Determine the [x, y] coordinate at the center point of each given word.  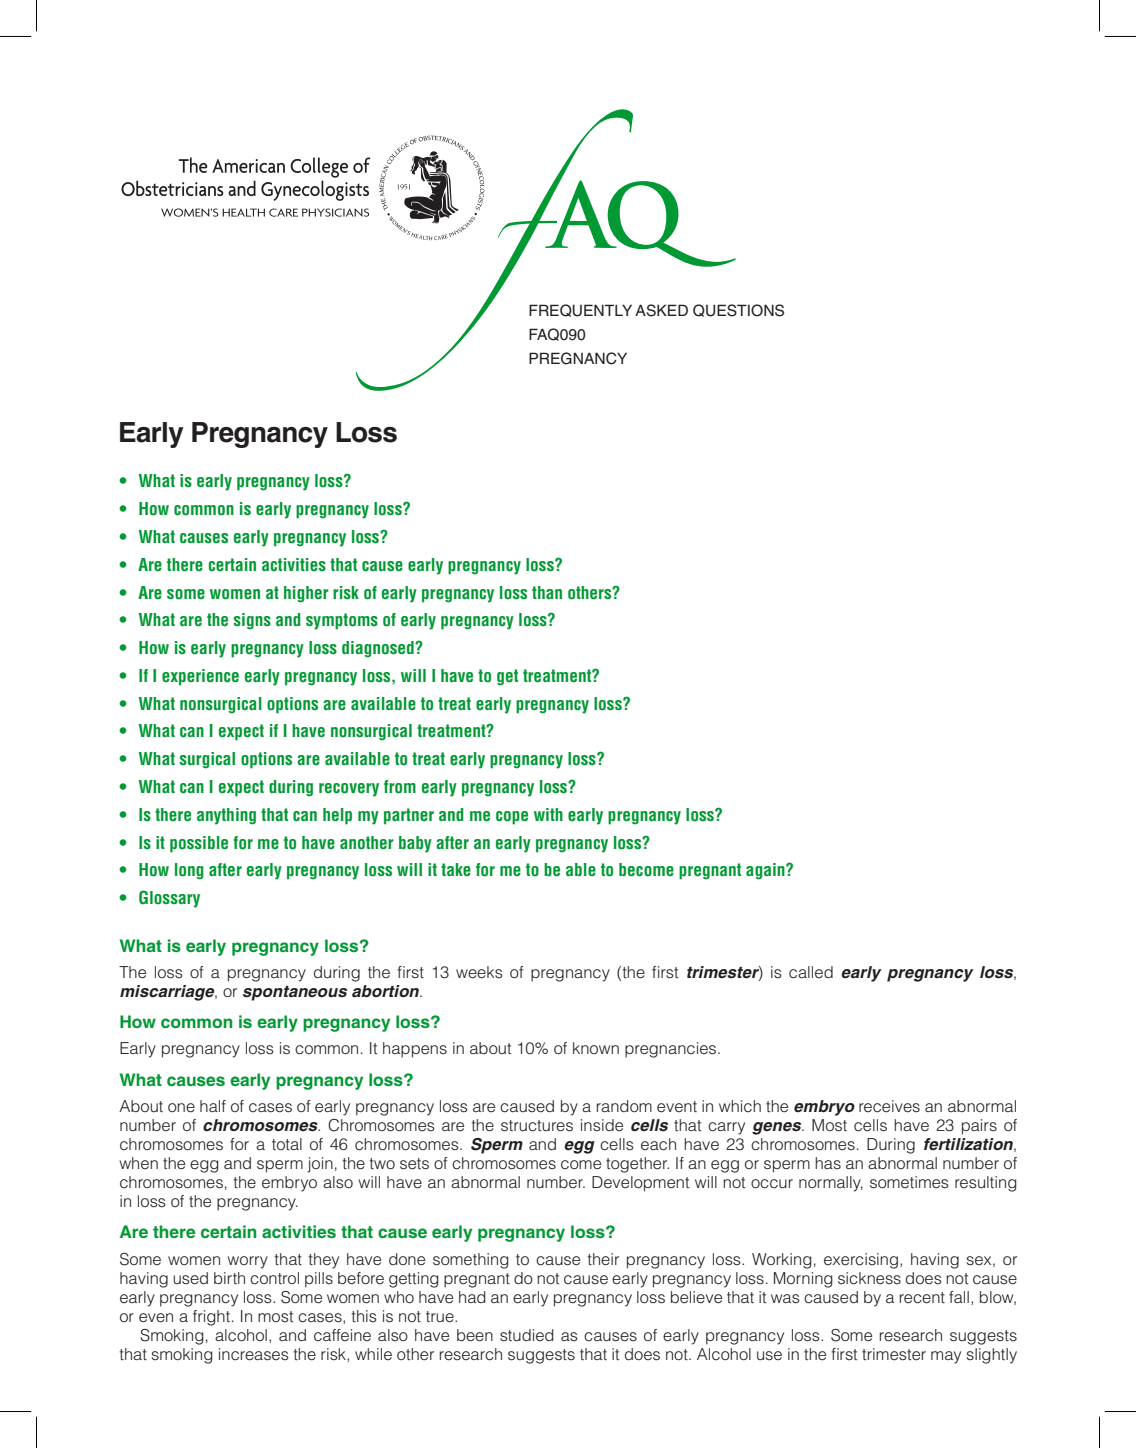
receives [889, 1106]
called [811, 972]
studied [527, 1335]
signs [252, 621]
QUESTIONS [738, 310]
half [213, 1106]
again [766, 871]
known [596, 1048]
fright [211, 1318]
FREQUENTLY [580, 310]
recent [922, 1298]
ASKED [661, 310]
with [548, 814]
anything [226, 816]
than [547, 592]
